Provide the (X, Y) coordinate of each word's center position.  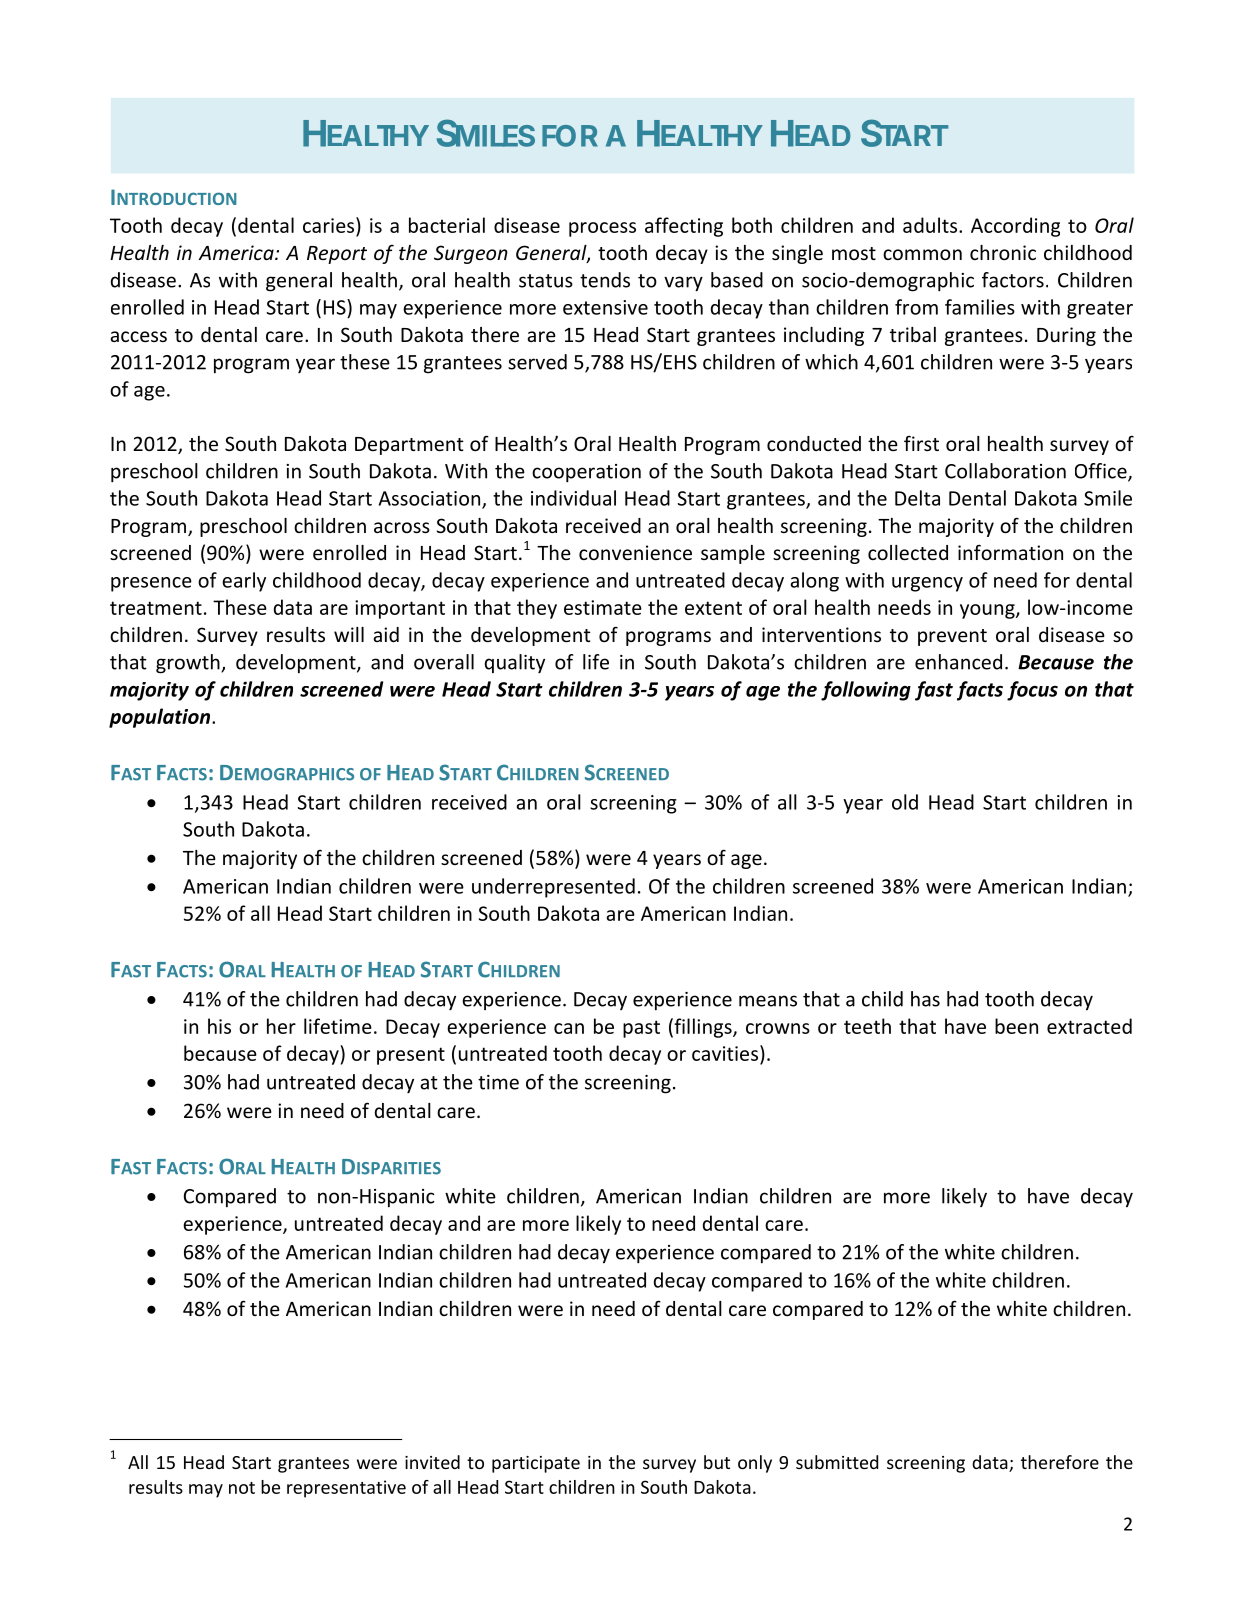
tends (605, 280)
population (161, 718)
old (905, 802)
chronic (1003, 252)
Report (337, 255)
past (641, 1029)
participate (536, 1464)
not (242, 1488)
